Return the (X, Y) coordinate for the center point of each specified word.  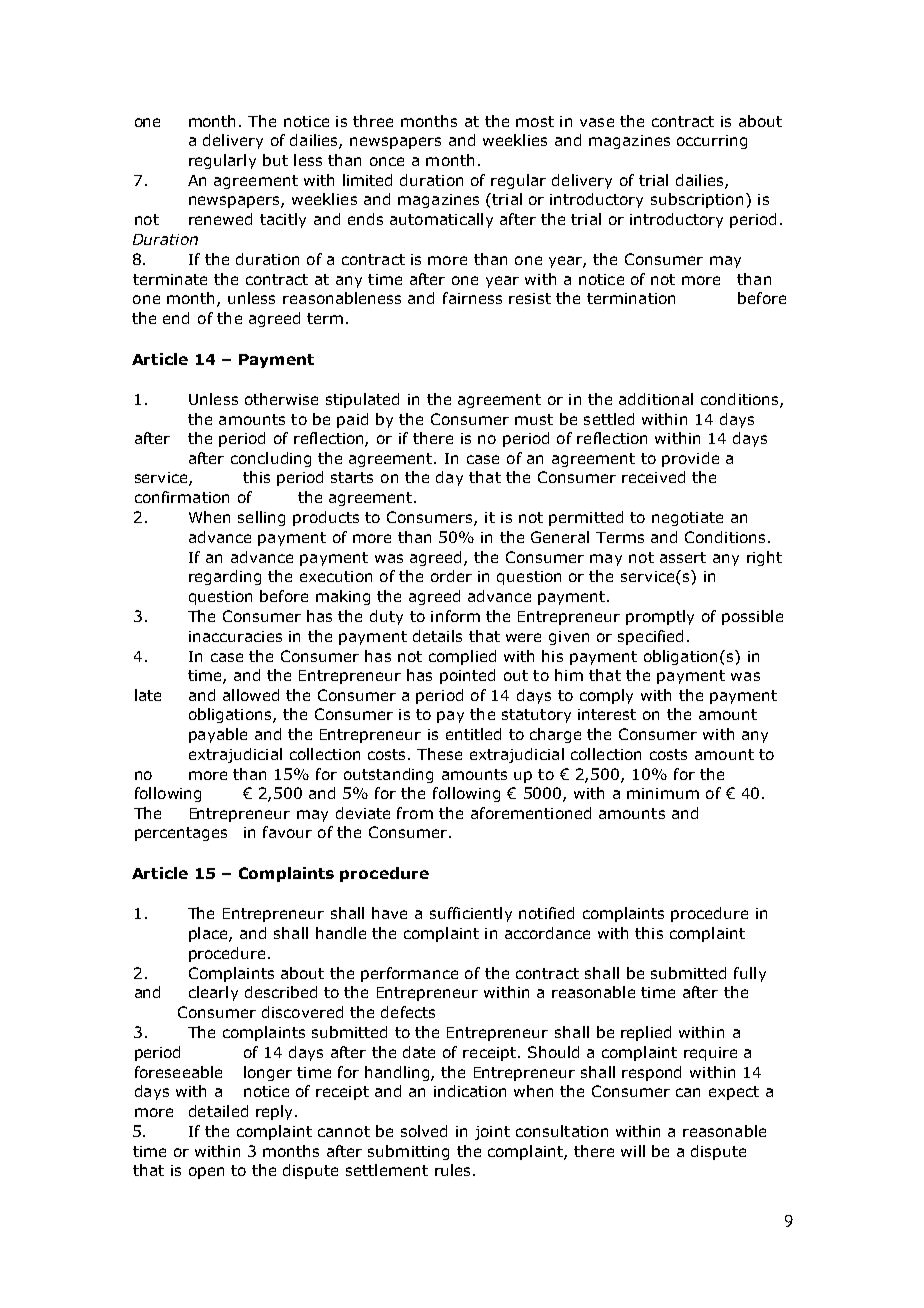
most (535, 121)
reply (276, 1112)
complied (462, 657)
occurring (712, 142)
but (275, 160)
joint (492, 1133)
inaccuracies (235, 636)
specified (650, 637)
